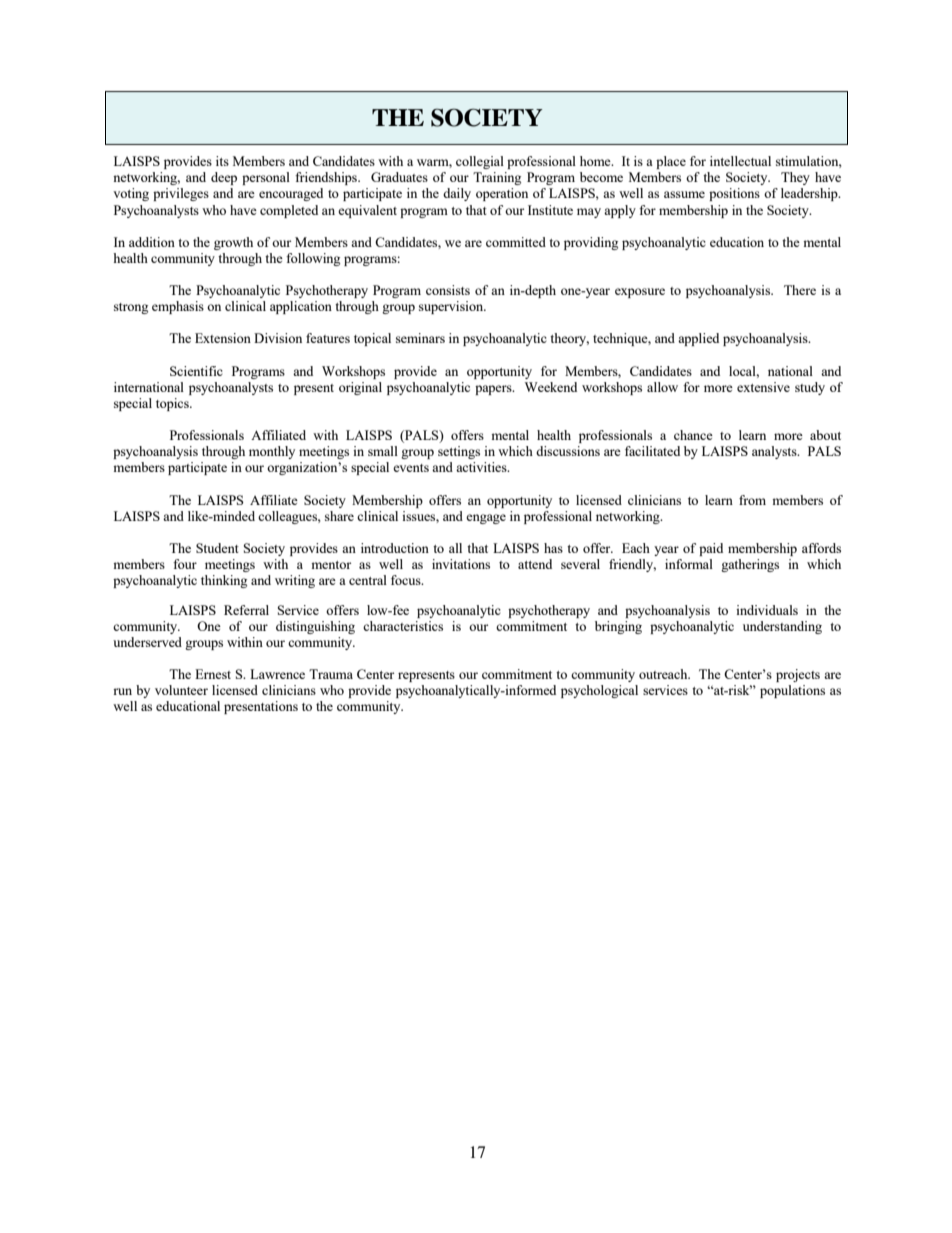 The width and height of the screenshot is (952, 1233). I want to click on psychological, so click(599, 691).
